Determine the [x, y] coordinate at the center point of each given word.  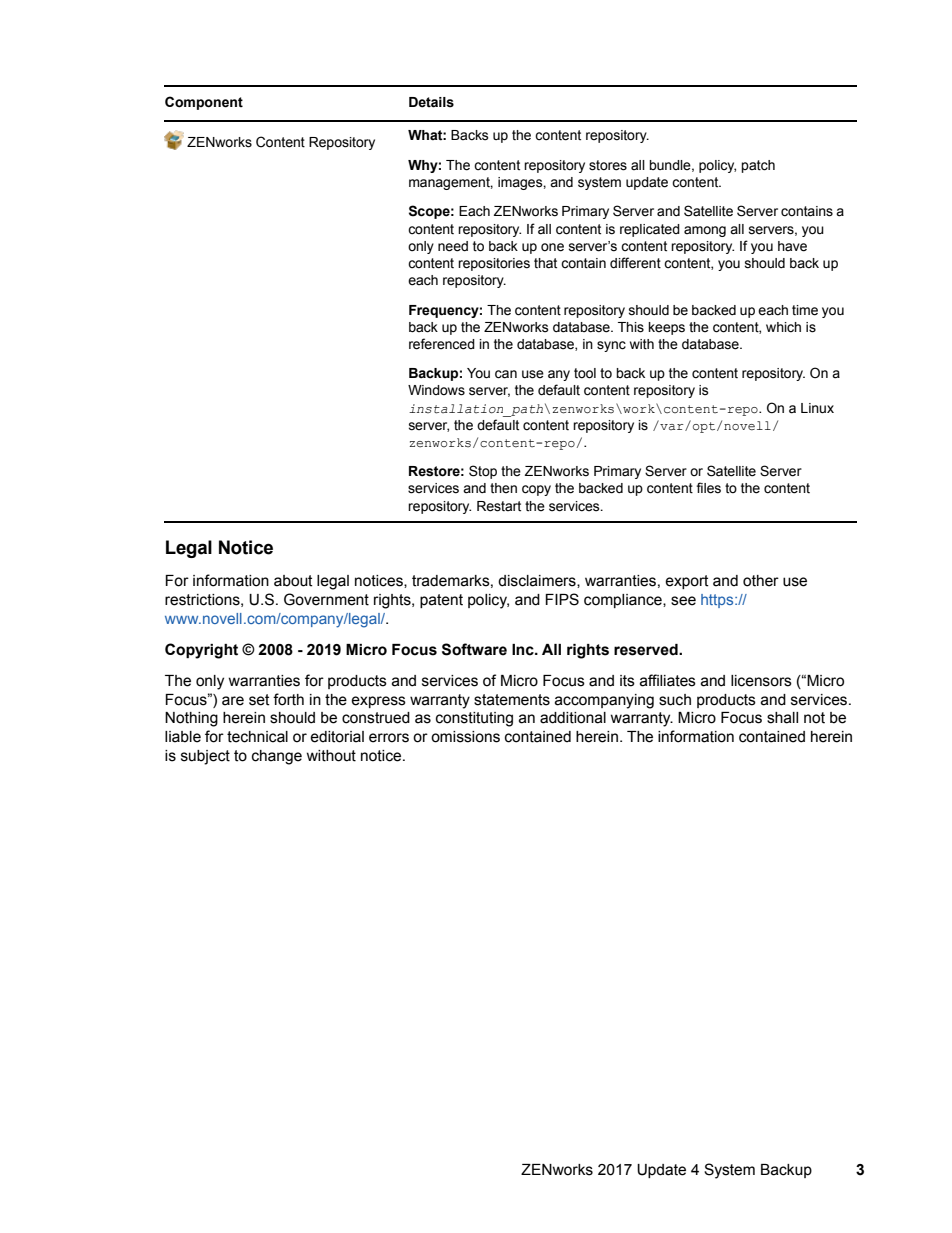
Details [431, 102]
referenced [442, 344]
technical [257, 737]
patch [758, 166]
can [506, 374]
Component [204, 103]
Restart [499, 506]
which [783, 327]
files [708, 488]
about [293, 581]
